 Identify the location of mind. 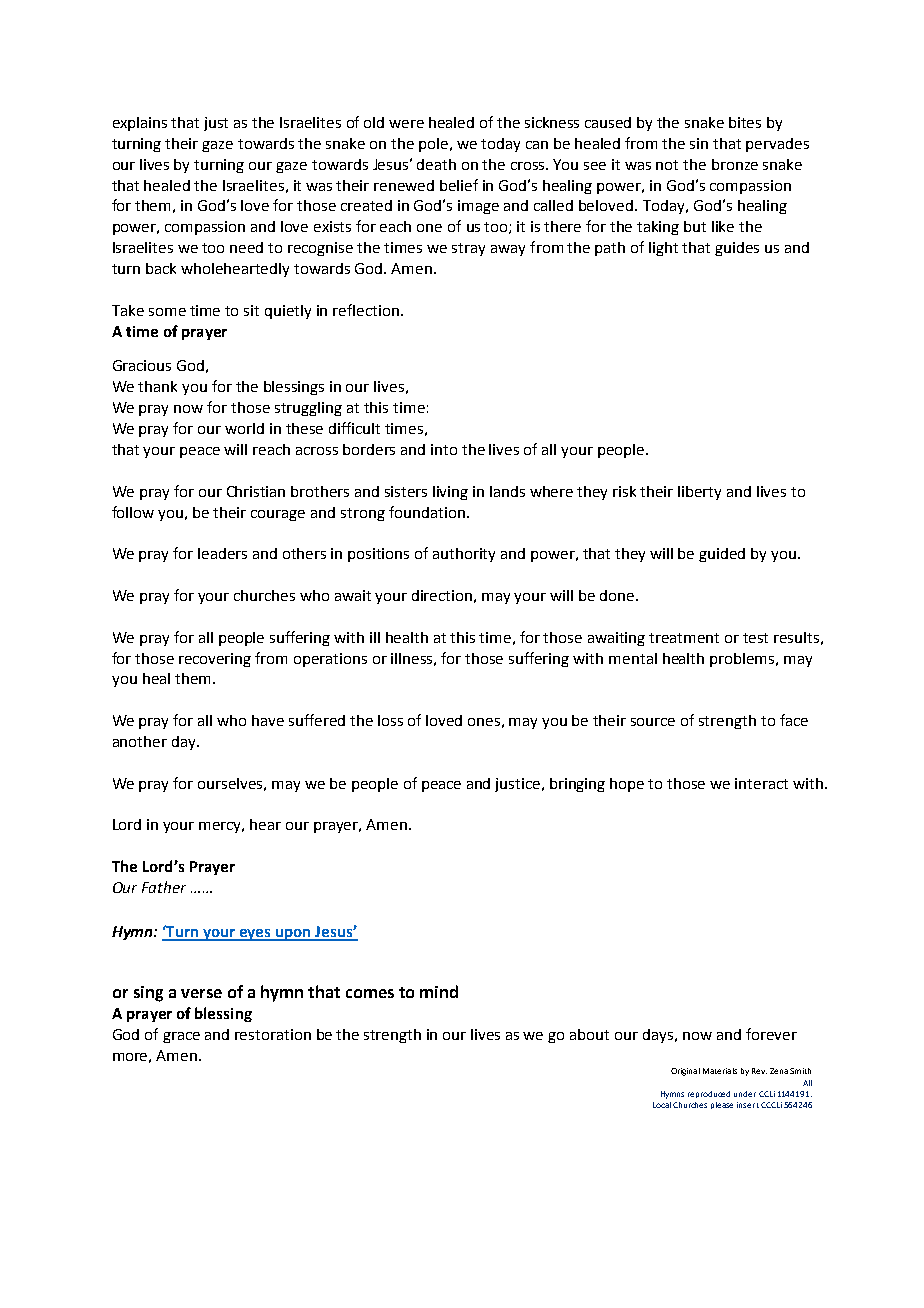
(439, 991).
